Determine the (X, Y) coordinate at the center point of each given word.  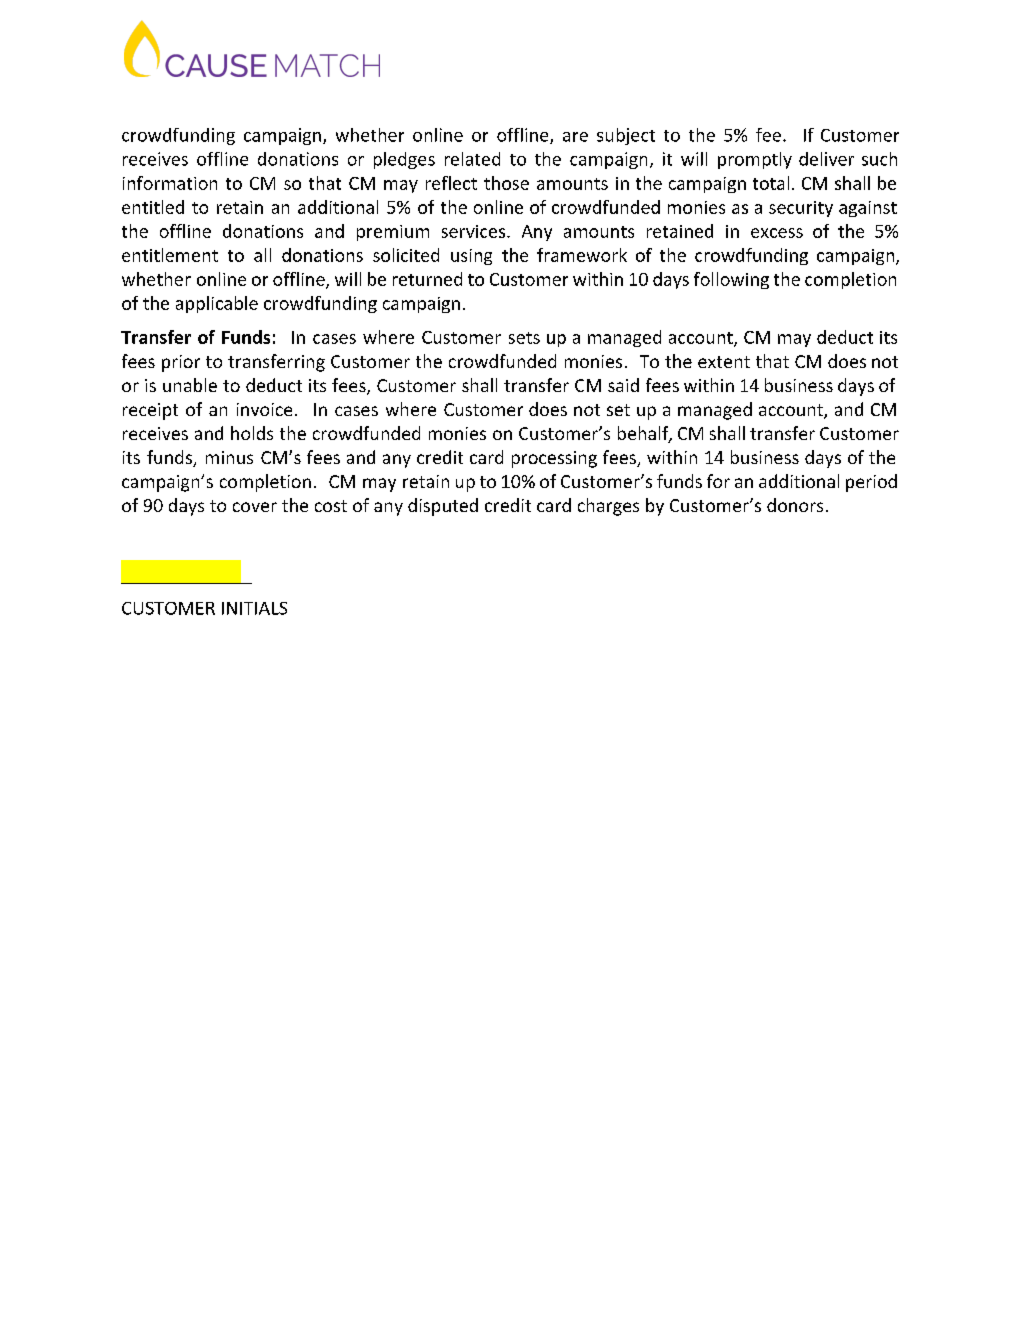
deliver (826, 159)
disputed (443, 507)
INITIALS (254, 608)
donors (795, 505)
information (170, 183)
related (472, 159)
